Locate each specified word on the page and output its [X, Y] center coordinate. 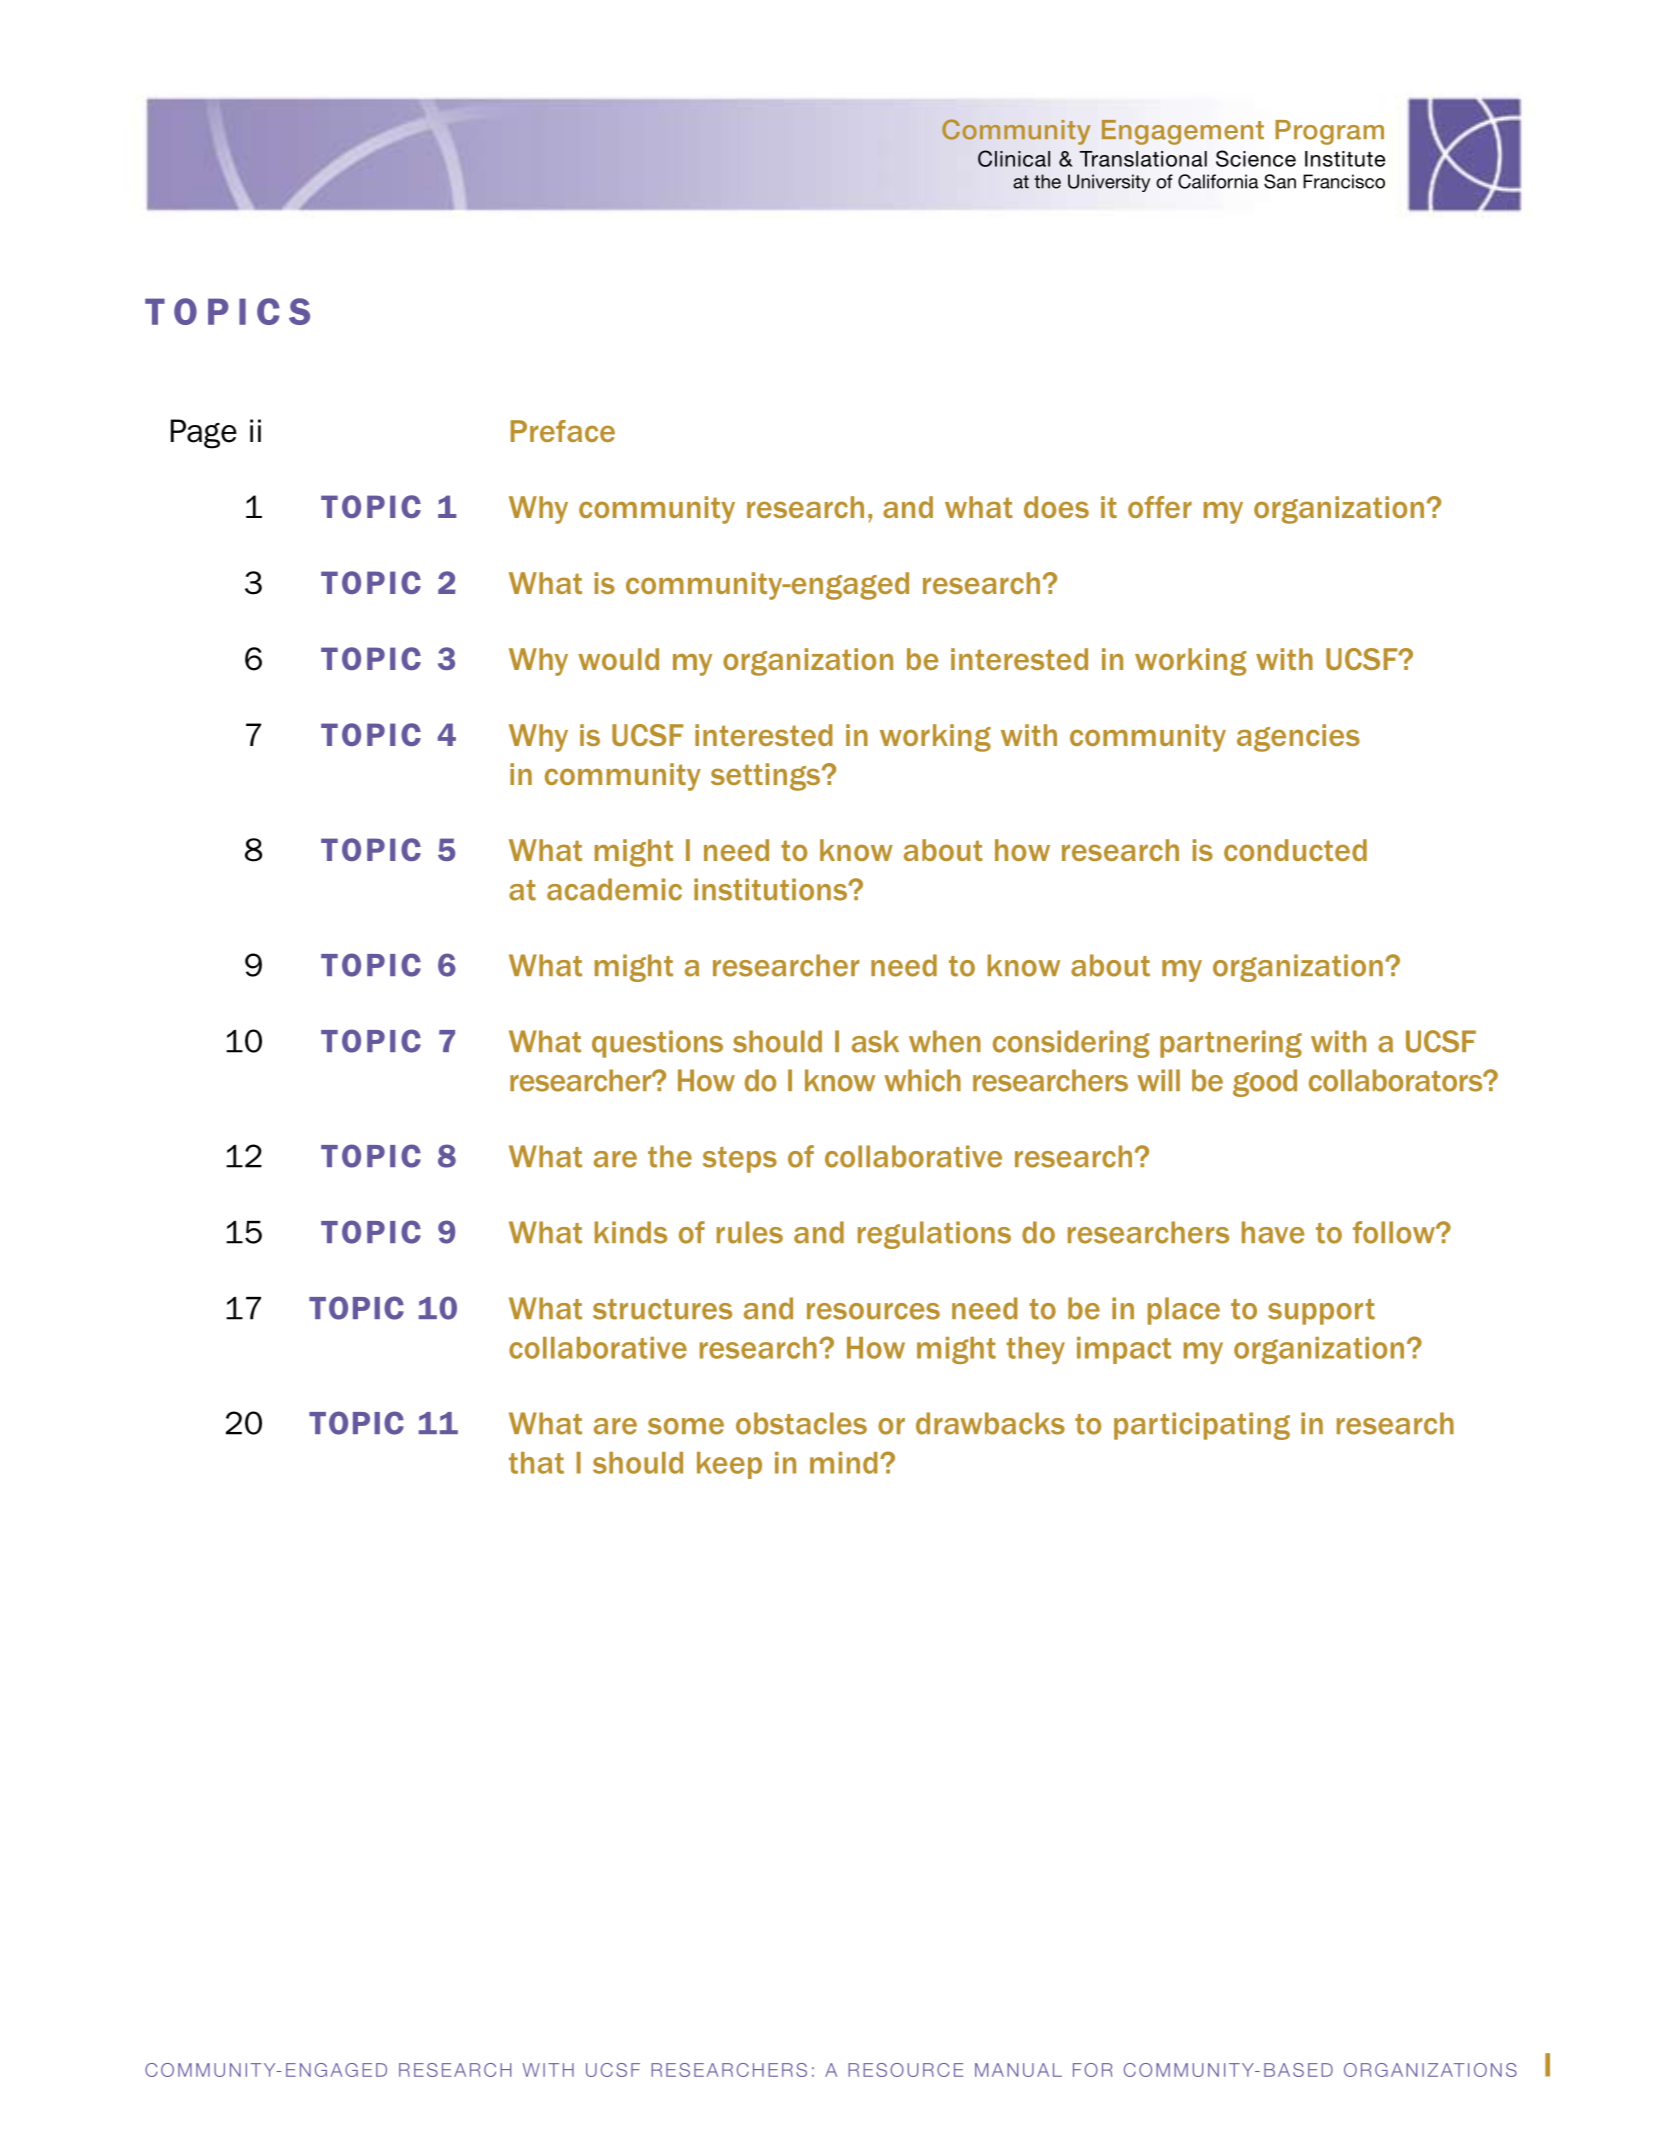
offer [1160, 507]
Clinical [1014, 158]
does [1056, 507]
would [618, 659]
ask [875, 1041]
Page [204, 434]
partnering [1231, 1044]
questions [657, 1044]
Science [1256, 158]
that [536, 1463]
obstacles [801, 1423]
